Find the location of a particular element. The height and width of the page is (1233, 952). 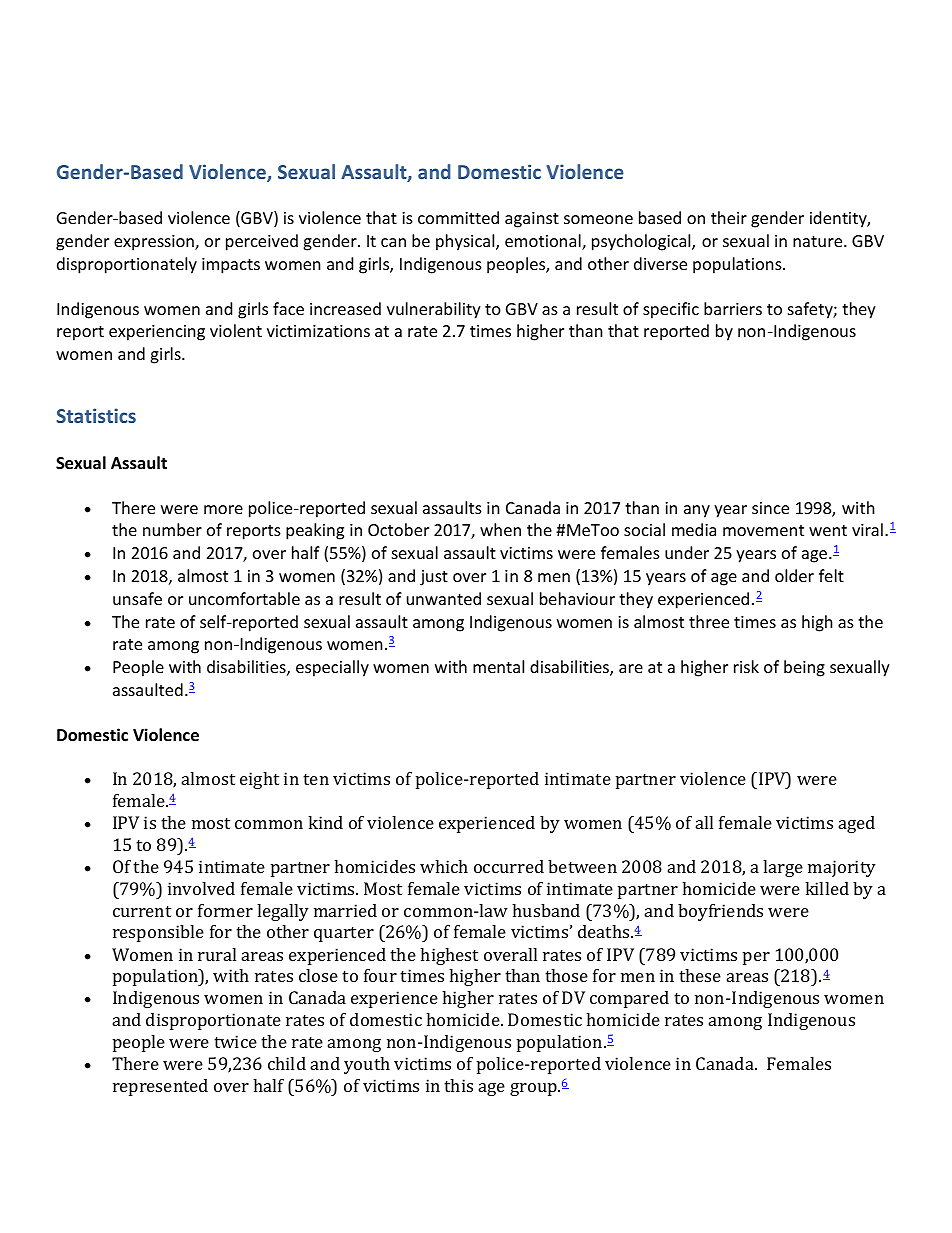

occurred is located at coordinates (509, 866).
